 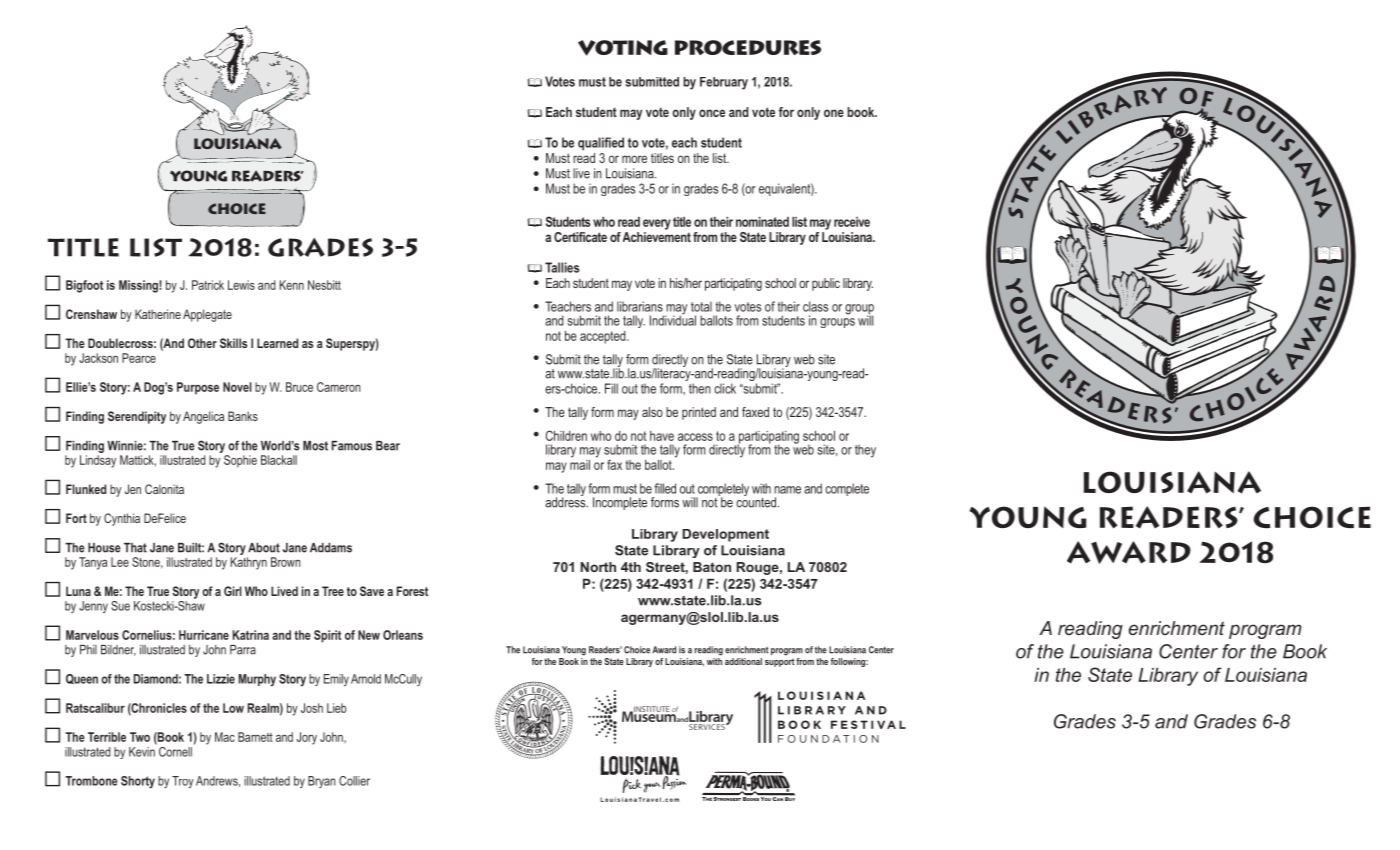 I want to click on Baton, so click(x=712, y=567).
